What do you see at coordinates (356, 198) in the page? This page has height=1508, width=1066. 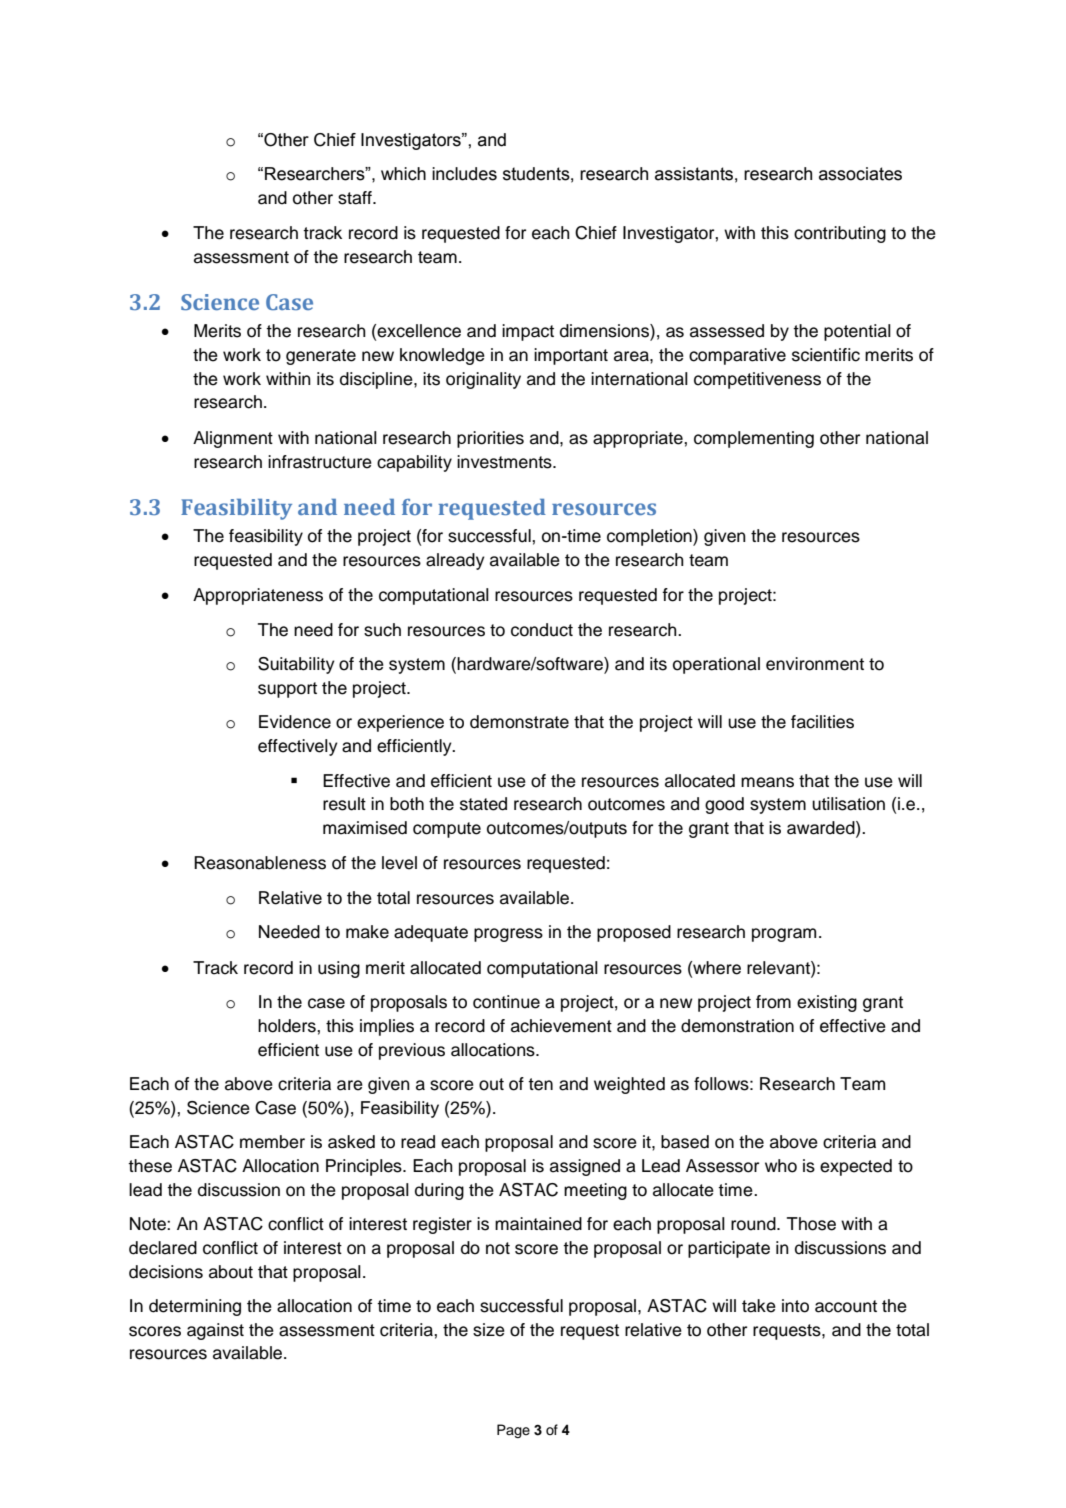 I see `staff` at bounding box center [356, 198].
